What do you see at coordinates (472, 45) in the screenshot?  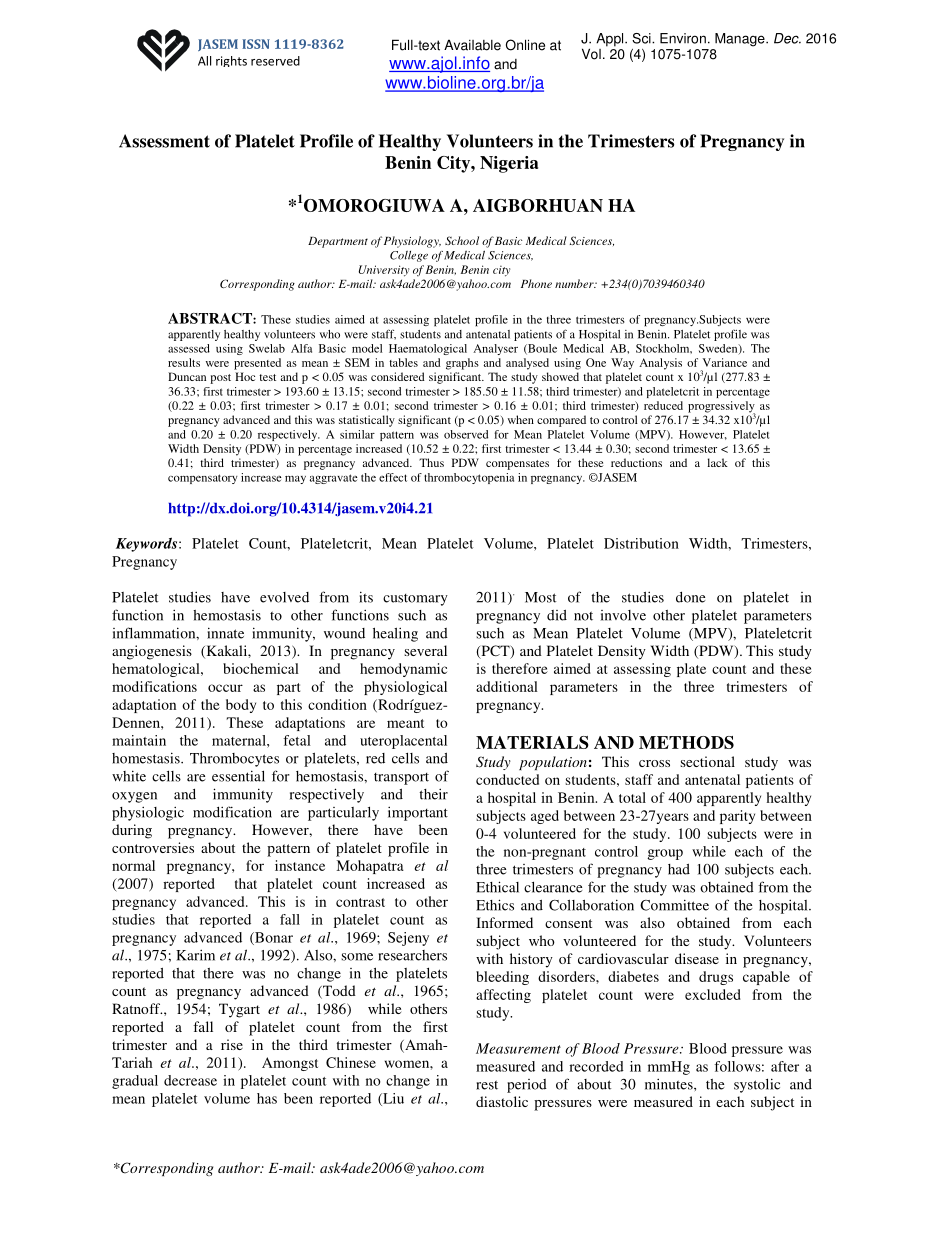 I see `Available` at bounding box center [472, 45].
